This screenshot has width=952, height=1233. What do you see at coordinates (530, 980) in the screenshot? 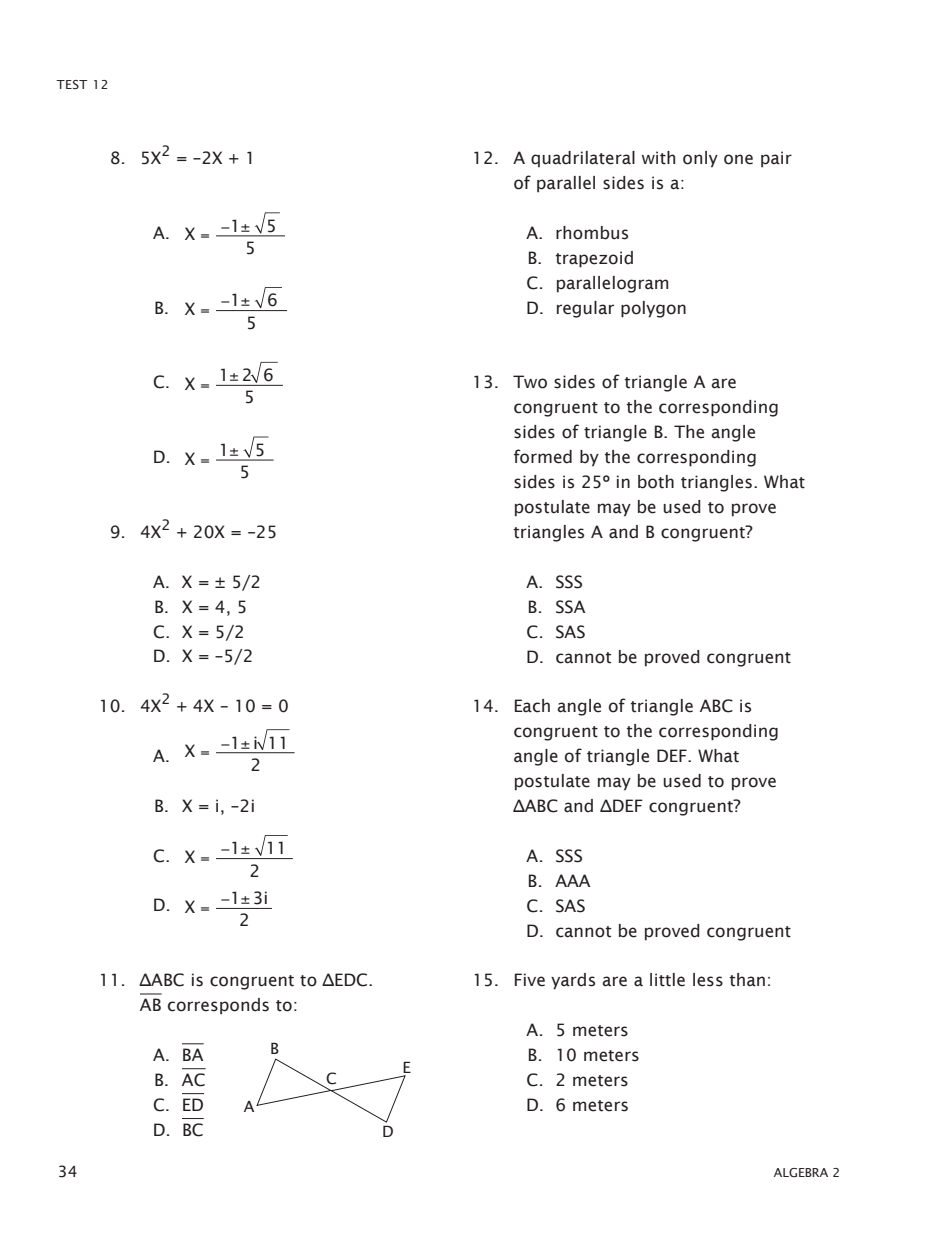
I see `Five` at bounding box center [530, 980].
